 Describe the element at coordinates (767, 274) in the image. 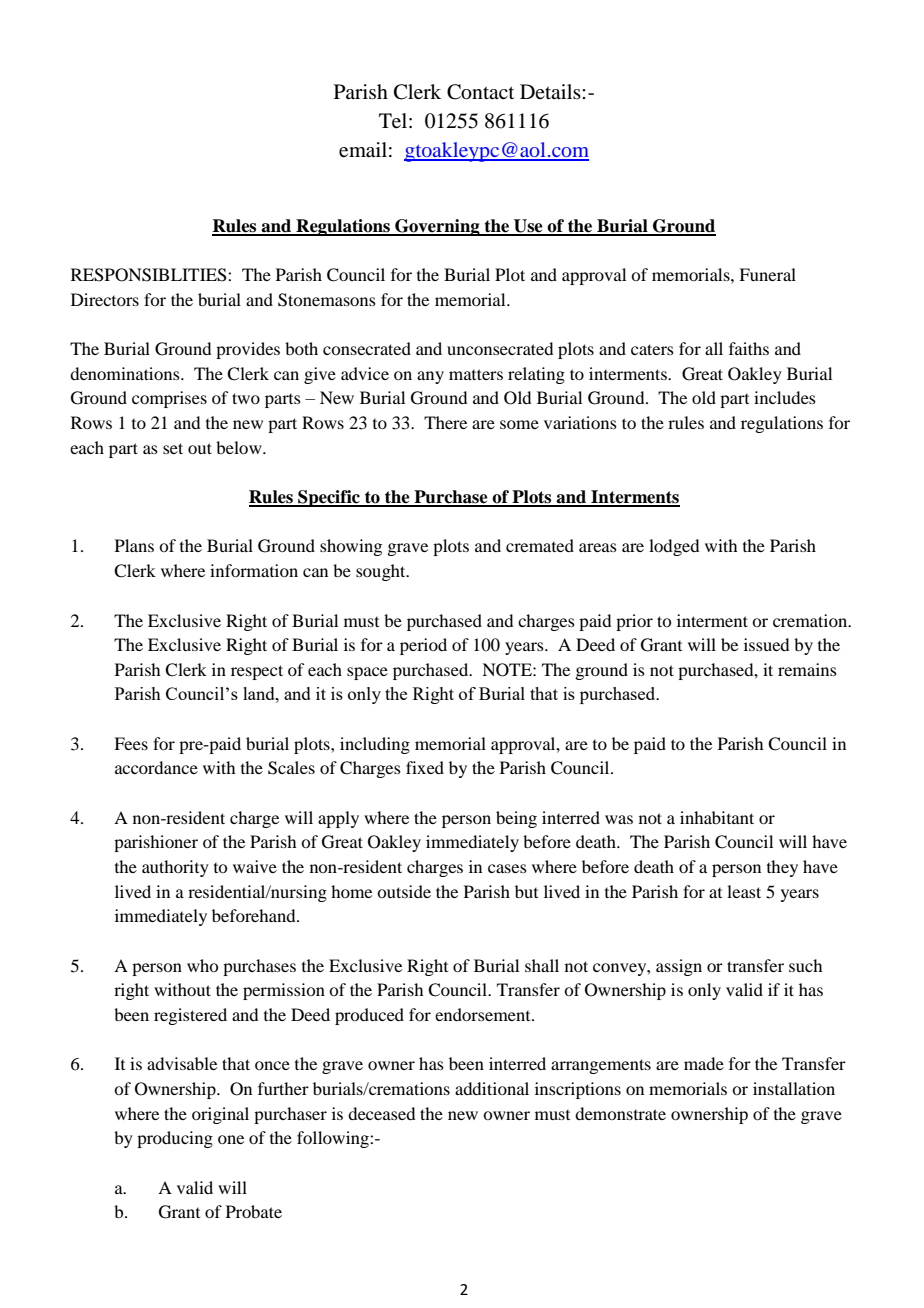

I see `Funeral` at that location.
